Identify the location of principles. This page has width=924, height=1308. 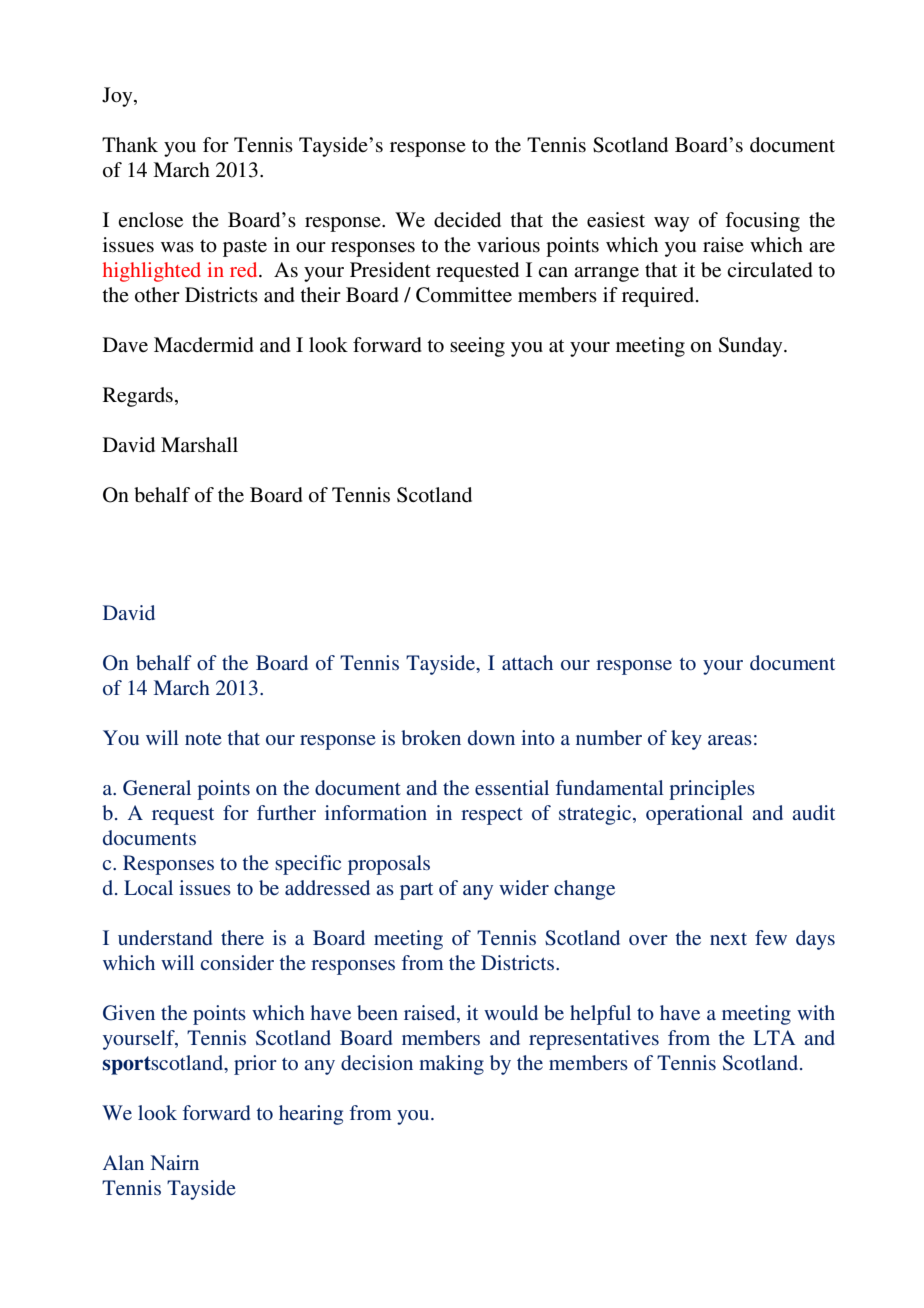
(712, 790).
